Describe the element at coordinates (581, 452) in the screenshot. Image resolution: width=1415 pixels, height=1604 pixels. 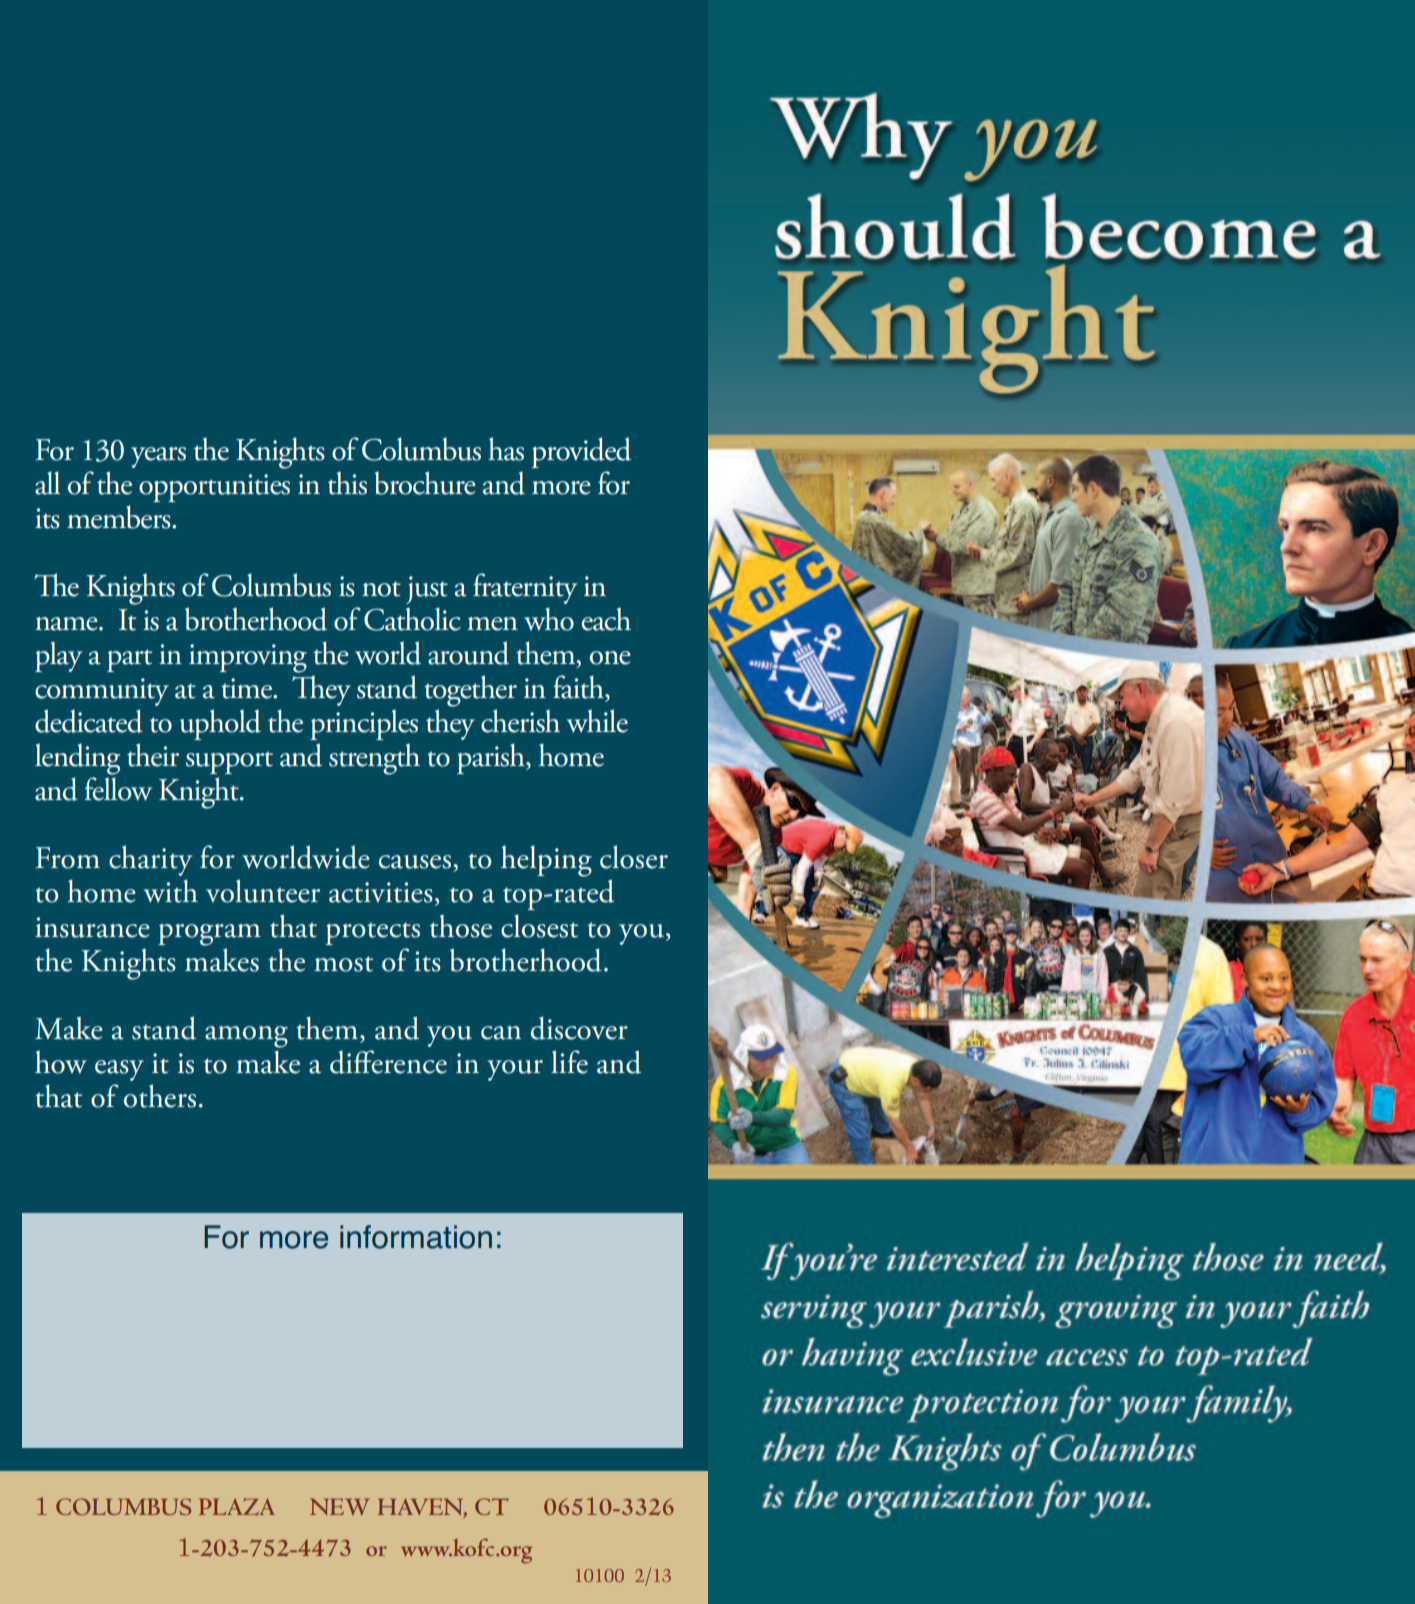
I see `provided` at that location.
